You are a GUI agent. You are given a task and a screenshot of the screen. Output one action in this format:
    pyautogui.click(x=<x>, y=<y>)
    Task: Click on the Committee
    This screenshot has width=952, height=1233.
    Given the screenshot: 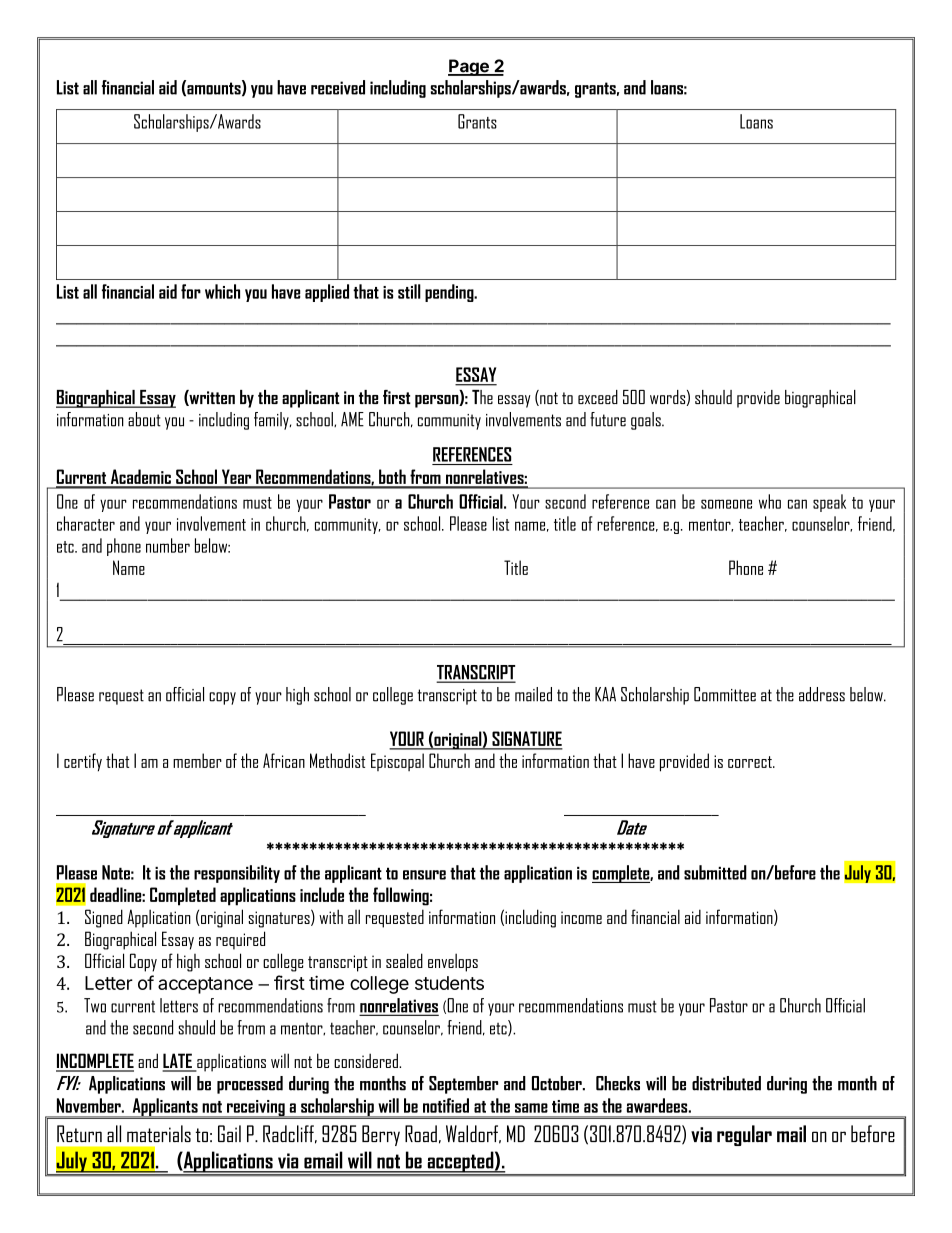 What is the action you would take?
    pyautogui.click(x=725, y=694)
